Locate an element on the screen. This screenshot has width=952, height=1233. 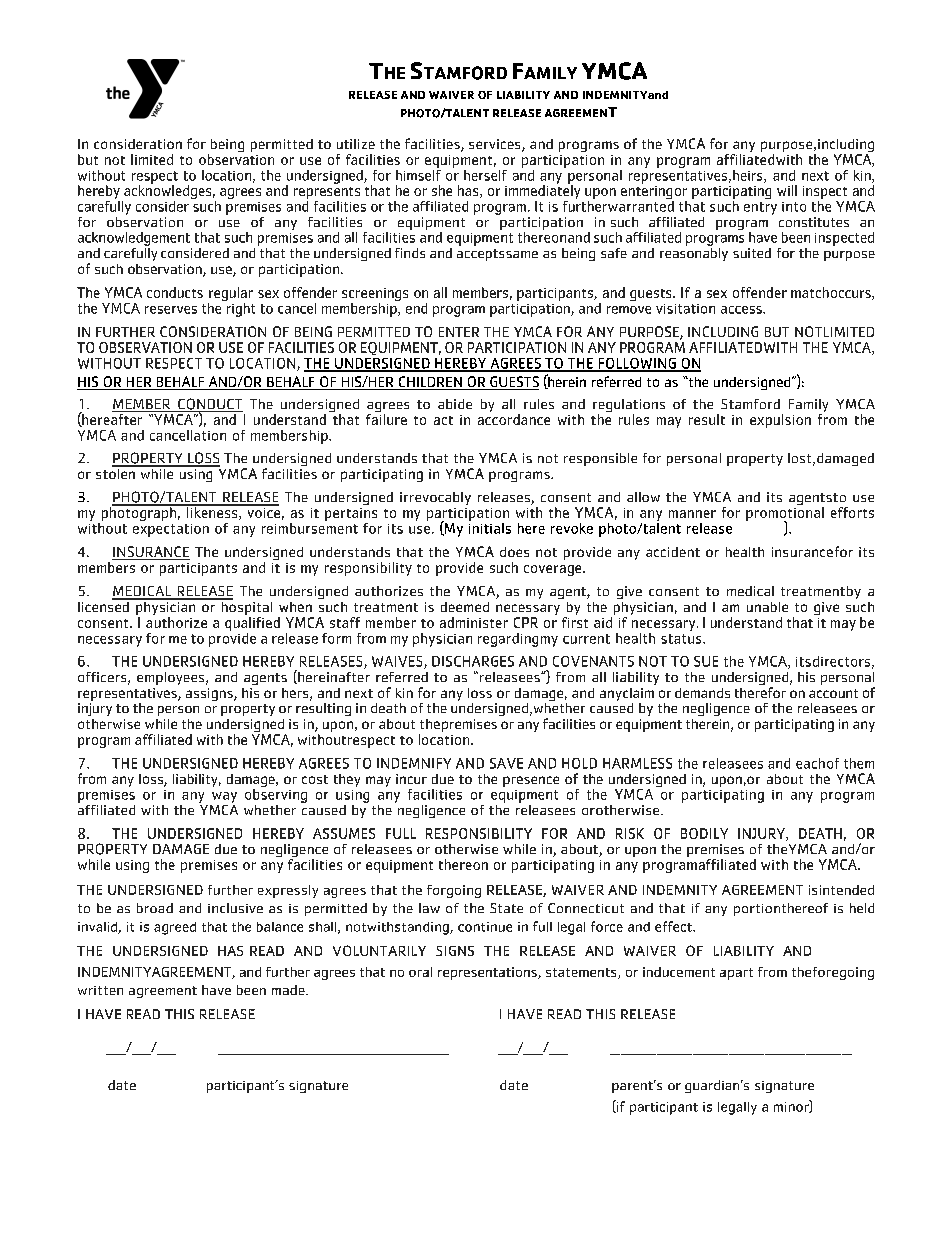
acknowledgement is located at coordinates (134, 239).
